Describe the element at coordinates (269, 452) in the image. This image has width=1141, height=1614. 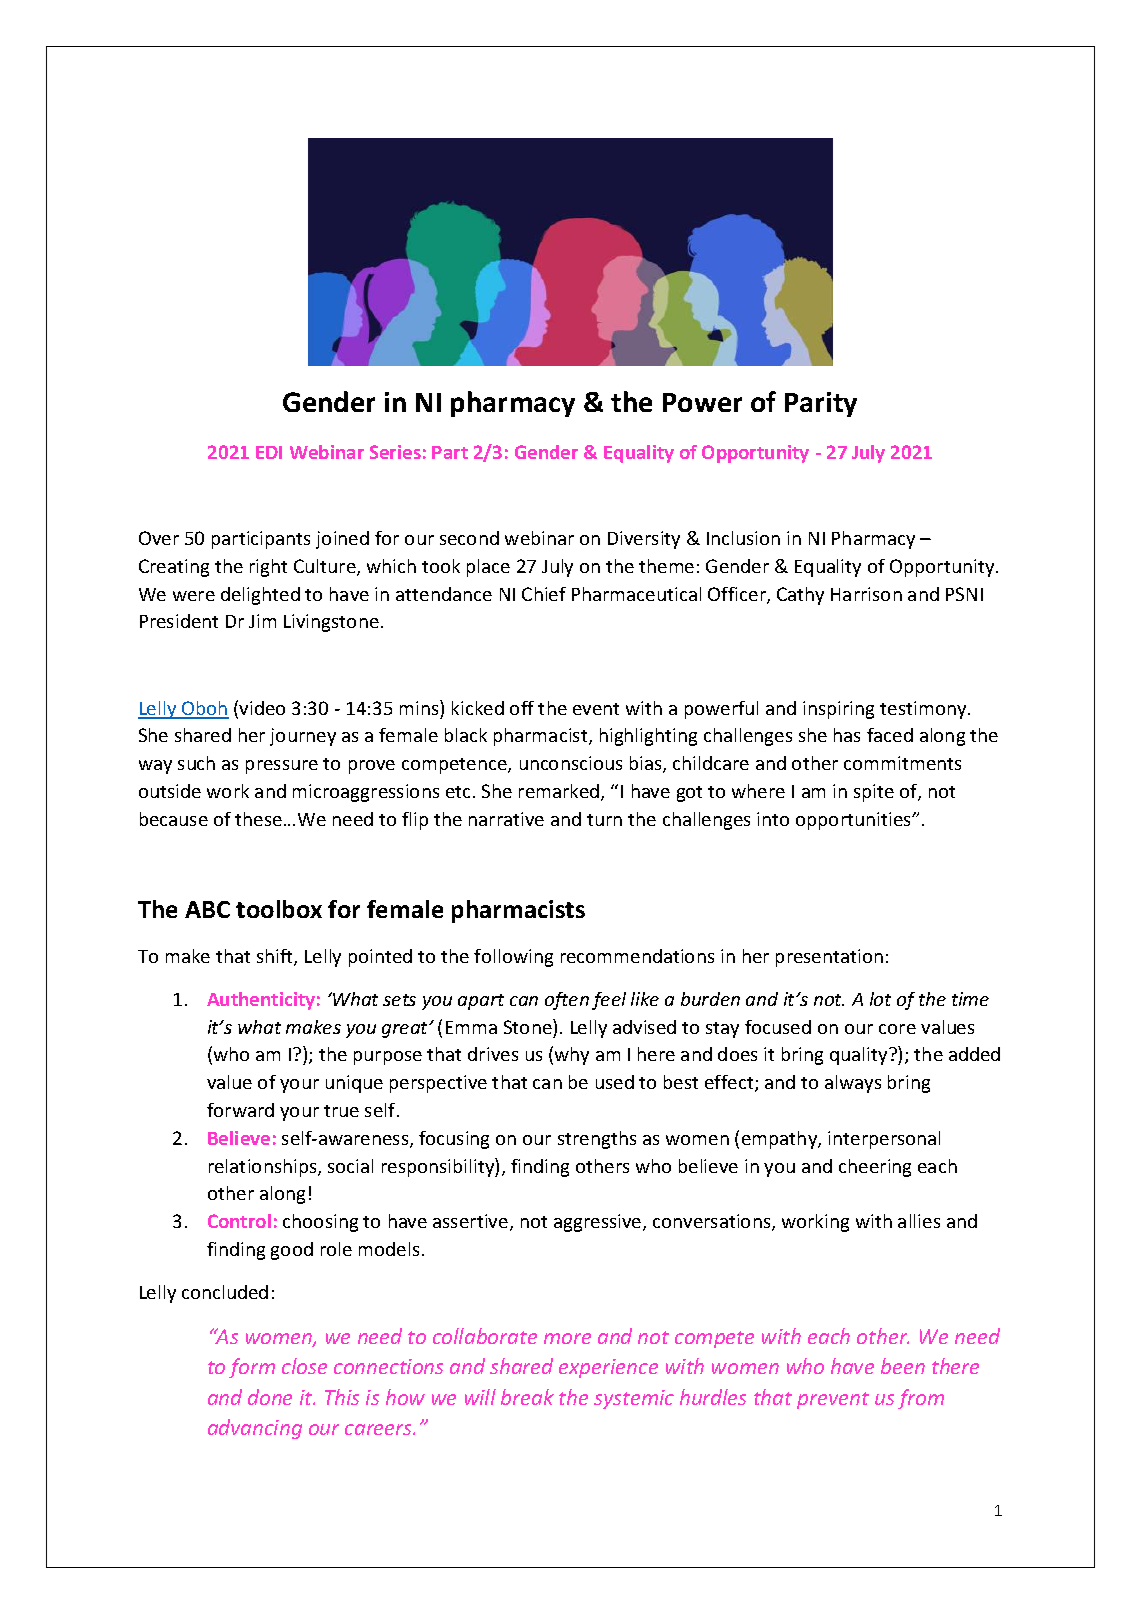
I see `EDI` at that location.
